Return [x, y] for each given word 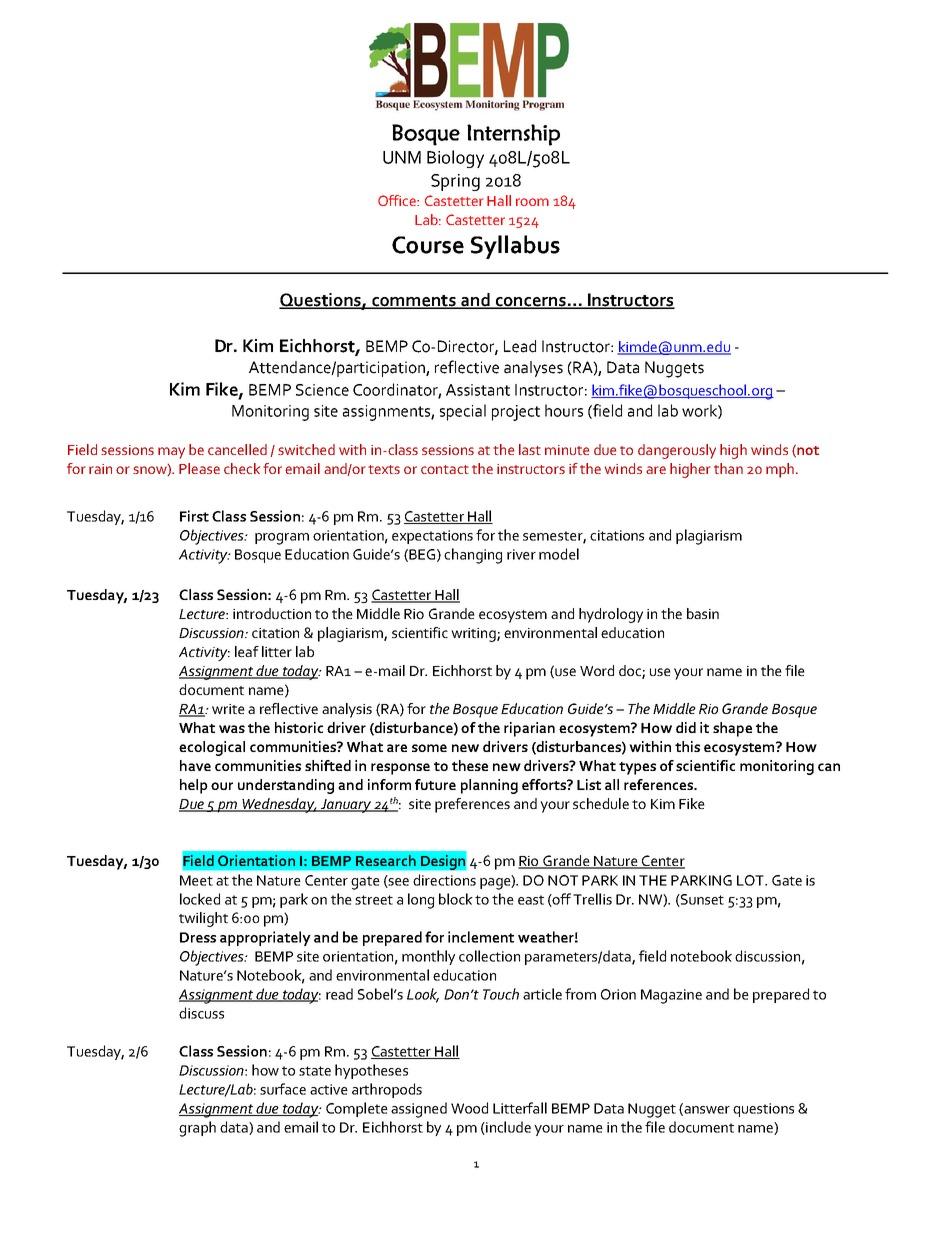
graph [197, 1129]
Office [398, 200]
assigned [419, 1110]
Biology [455, 159]
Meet [196, 880]
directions [444, 880]
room [532, 202]
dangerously [677, 451]
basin [703, 613]
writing [474, 635]
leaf [247, 651]
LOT [751, 880]
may [171, 453]
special [463, 412]
